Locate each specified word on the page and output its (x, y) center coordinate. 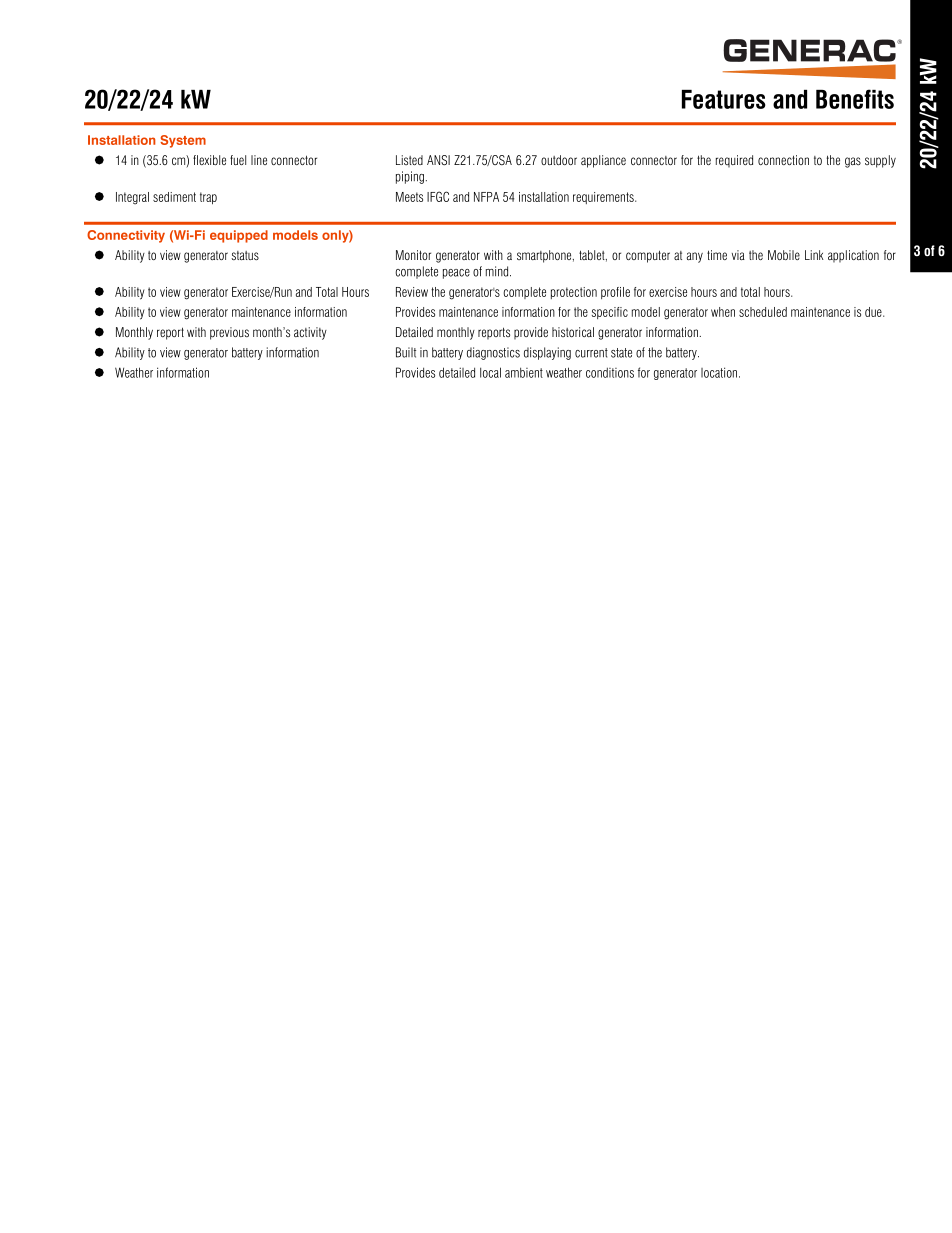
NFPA (486, 197)
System (183, 141)
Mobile (784, 255)
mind (498, 271)
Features (724, 99)
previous (229, 333)
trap (208, 198)
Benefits (855, 99)
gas (853, 162)
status (245, 255)
